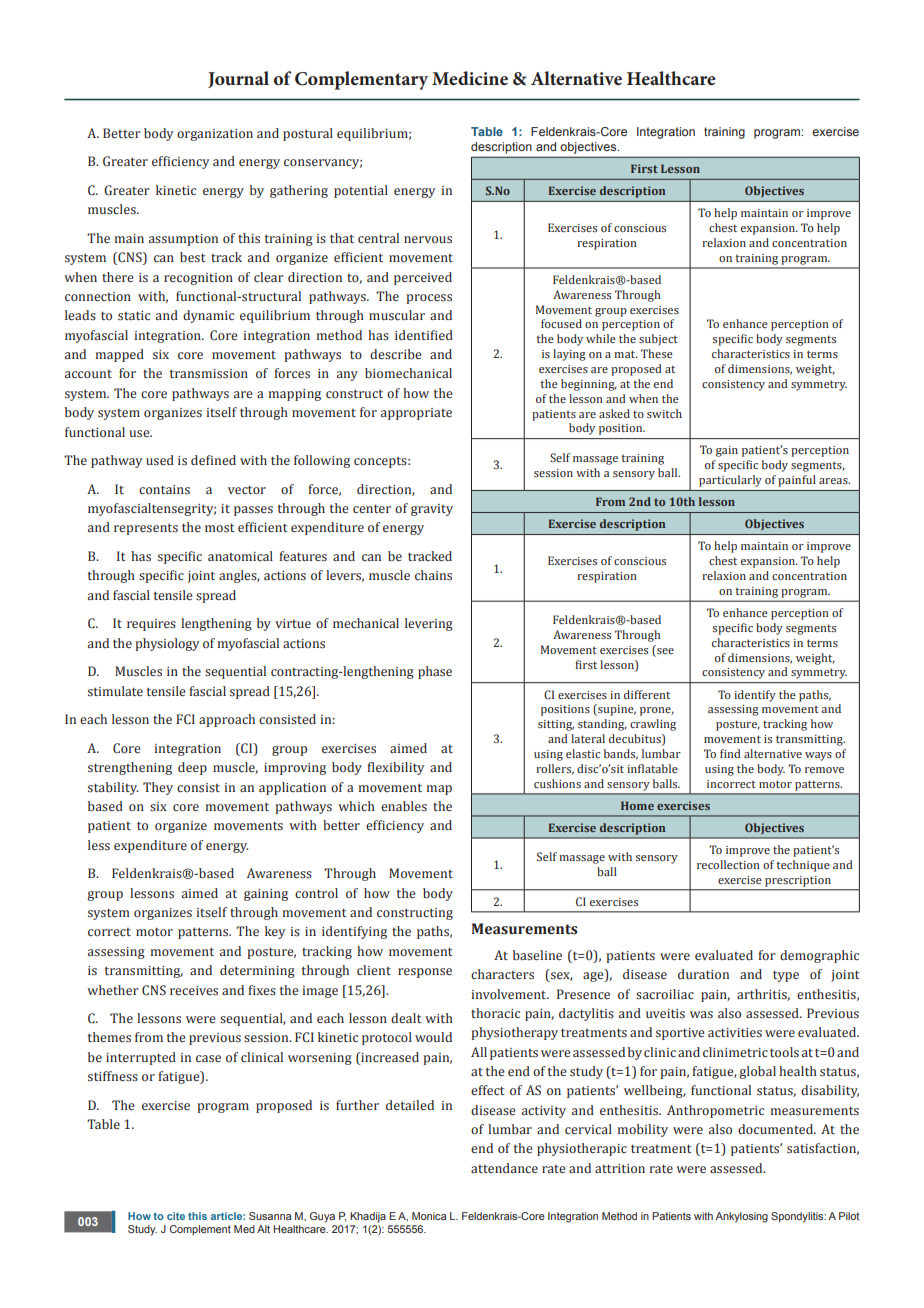 The height and width of the image is (1308, 924). I want to click on see, so click(664, 652).
